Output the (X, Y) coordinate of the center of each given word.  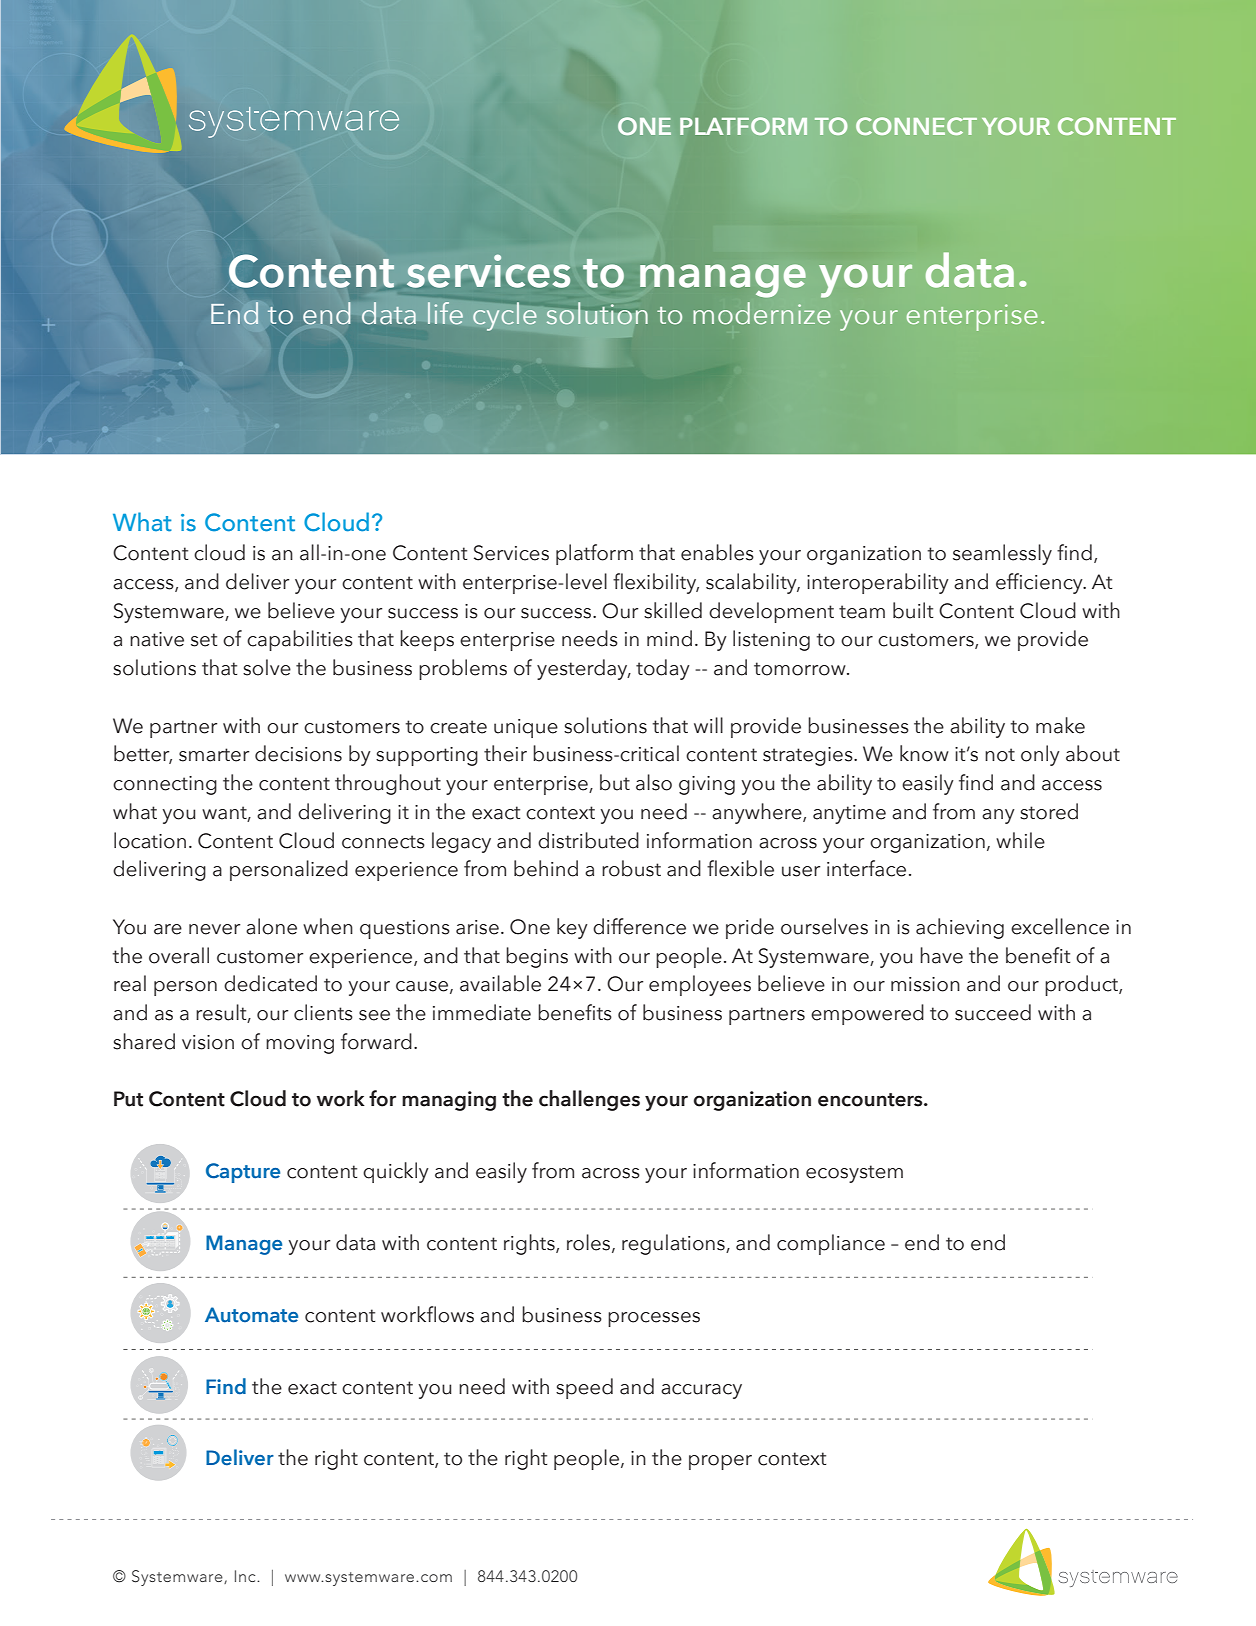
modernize (762, 313)
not (1000, 755)
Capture (243, 1173)
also (654, 782)
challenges (589, 1100)
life (445, 313)
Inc (246, 1576)
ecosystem (854, 1174)
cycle (505, 316)
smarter (214, 755)
